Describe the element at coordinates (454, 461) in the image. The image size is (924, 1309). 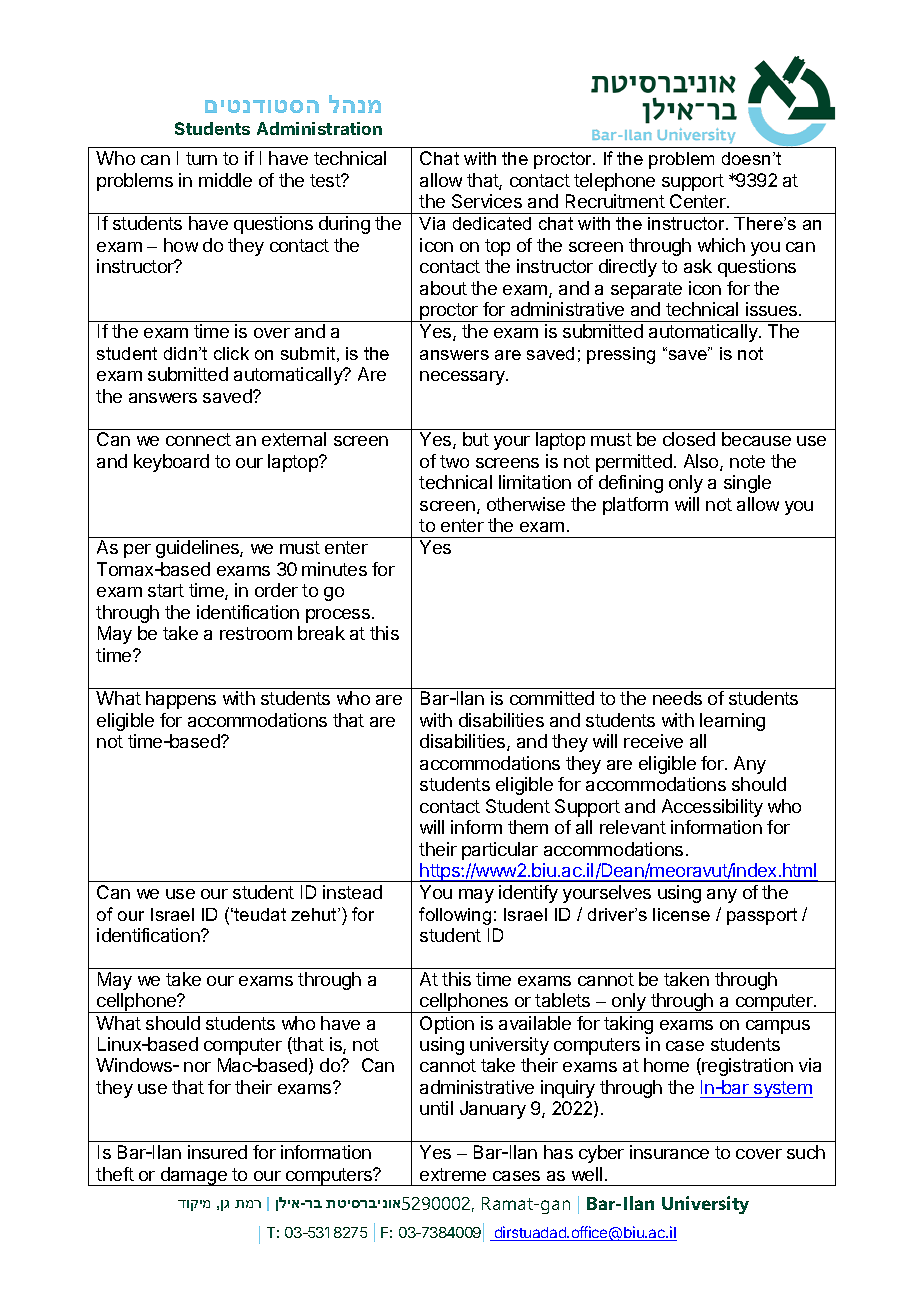
I see `two` at that location.
